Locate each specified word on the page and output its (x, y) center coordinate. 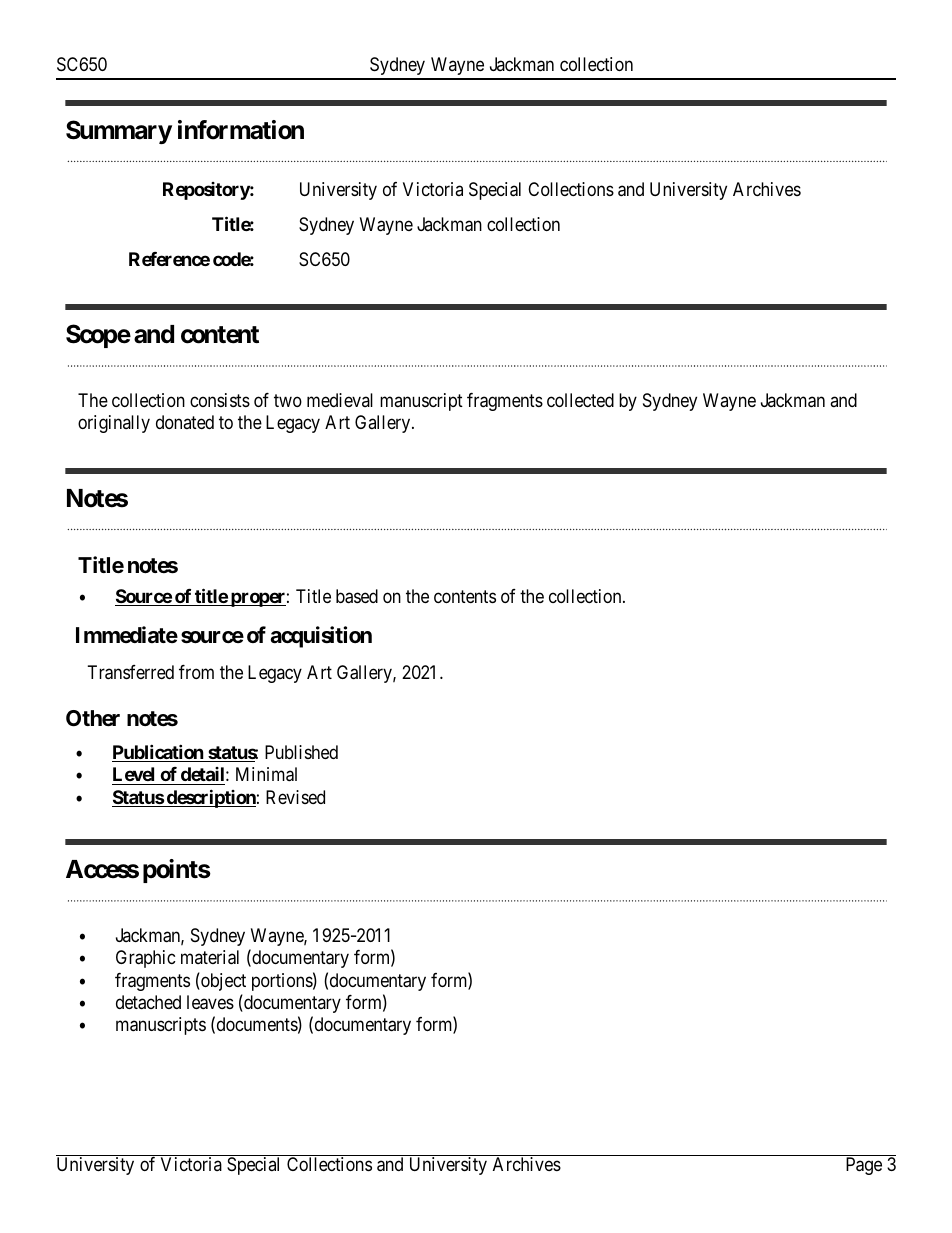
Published (301, 752)
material (210, 957)
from (196, 672)
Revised (295, 797)
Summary (119, 132)
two (288, 400)
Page (864, 1166)
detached (148, 1002)
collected (580, 400)
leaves (210, 1002)
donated (185, 422)
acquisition (321, 637)
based (357, 596)
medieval (340, 400)
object (222, 981)
